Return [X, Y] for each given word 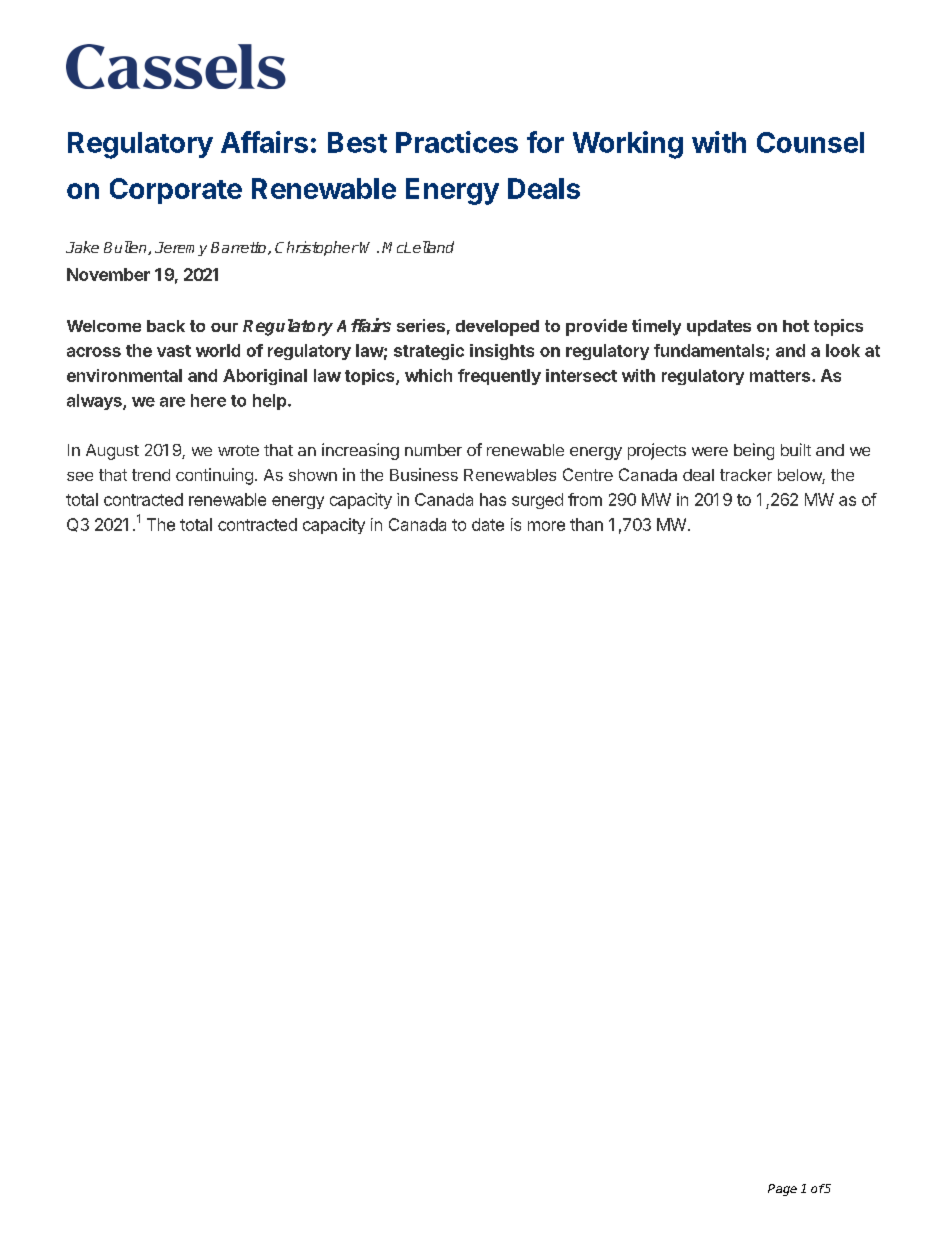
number [433, 450]
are [172, 402]
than [586, 524]
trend [151, 475]
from [585, 499]
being [754, 451]
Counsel [810, 142]
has [493, 499]
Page [782, 1190]
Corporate [176, 191]
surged [537, 501]
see [80, 476]
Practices [457, 142]
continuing [214, 476]
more [546, 526]
